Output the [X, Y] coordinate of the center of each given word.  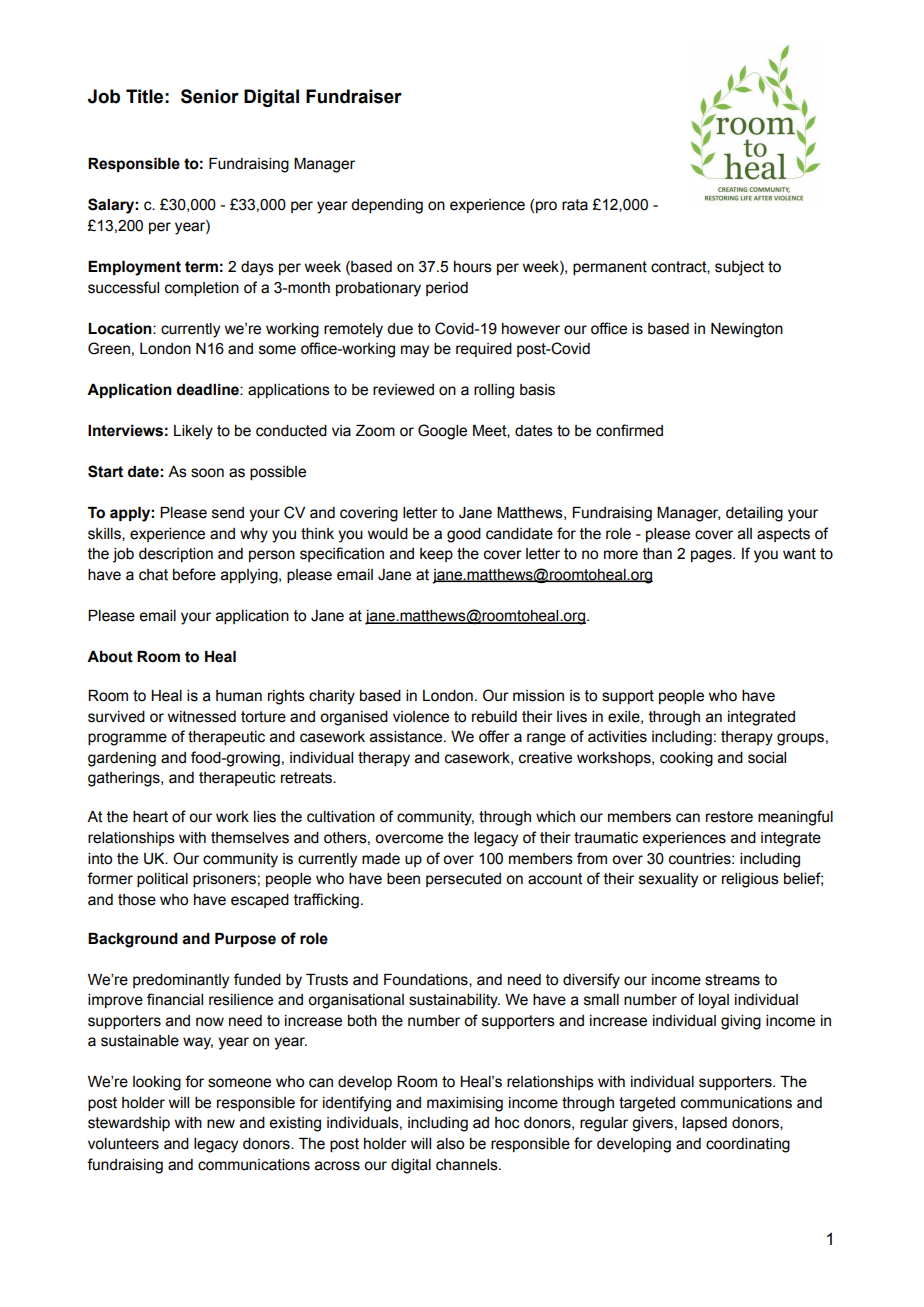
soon [207, 473]
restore [729, 817]
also [450, 1144]
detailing [754, 514]
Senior [210, 96]
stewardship [129, 1124]
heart [150, 817]
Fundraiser [354, 96]
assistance [407, 737]
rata [575, 205]
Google [442, 432]
